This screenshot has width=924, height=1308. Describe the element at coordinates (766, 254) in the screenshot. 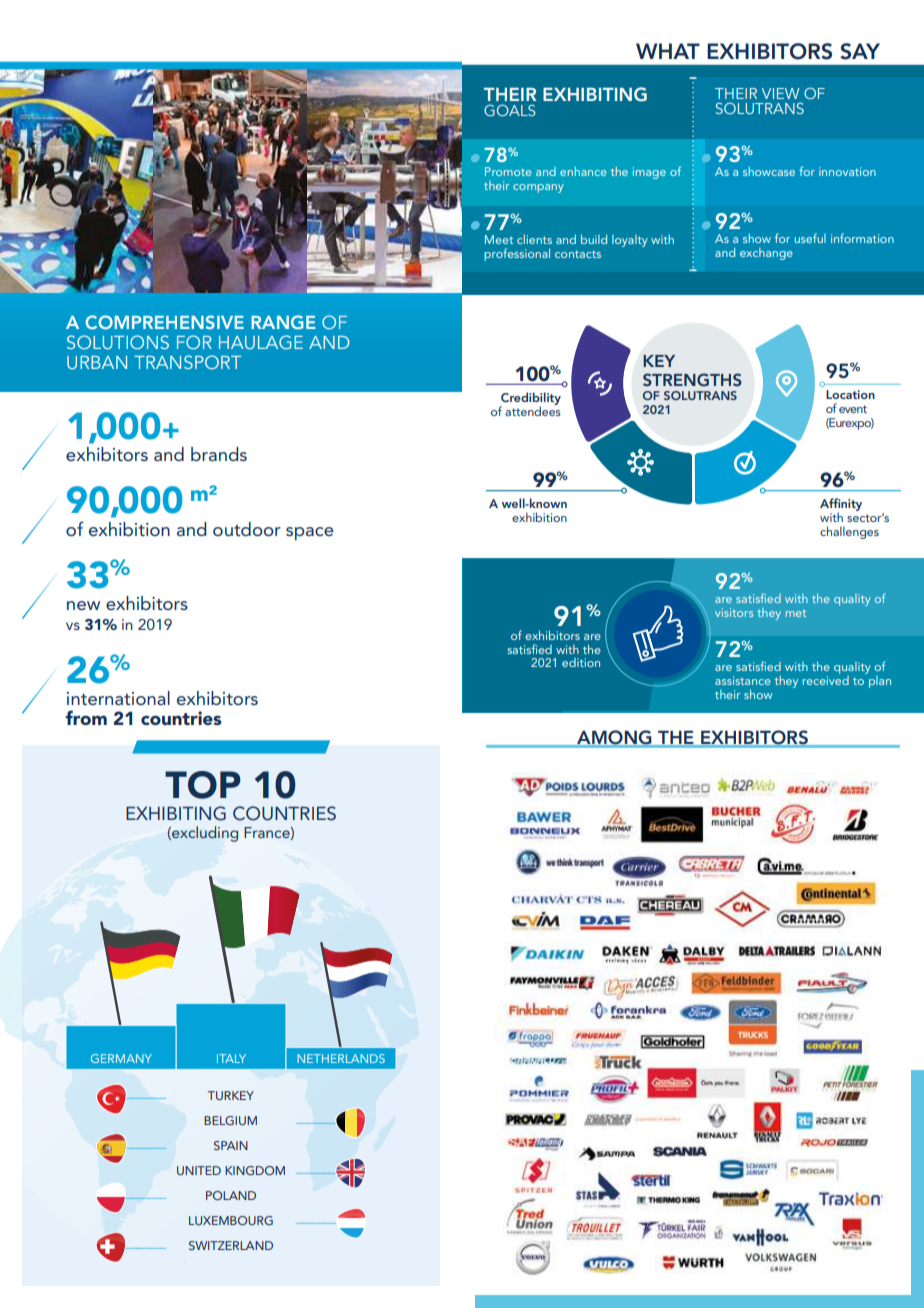

I see `exchange` at that location.
